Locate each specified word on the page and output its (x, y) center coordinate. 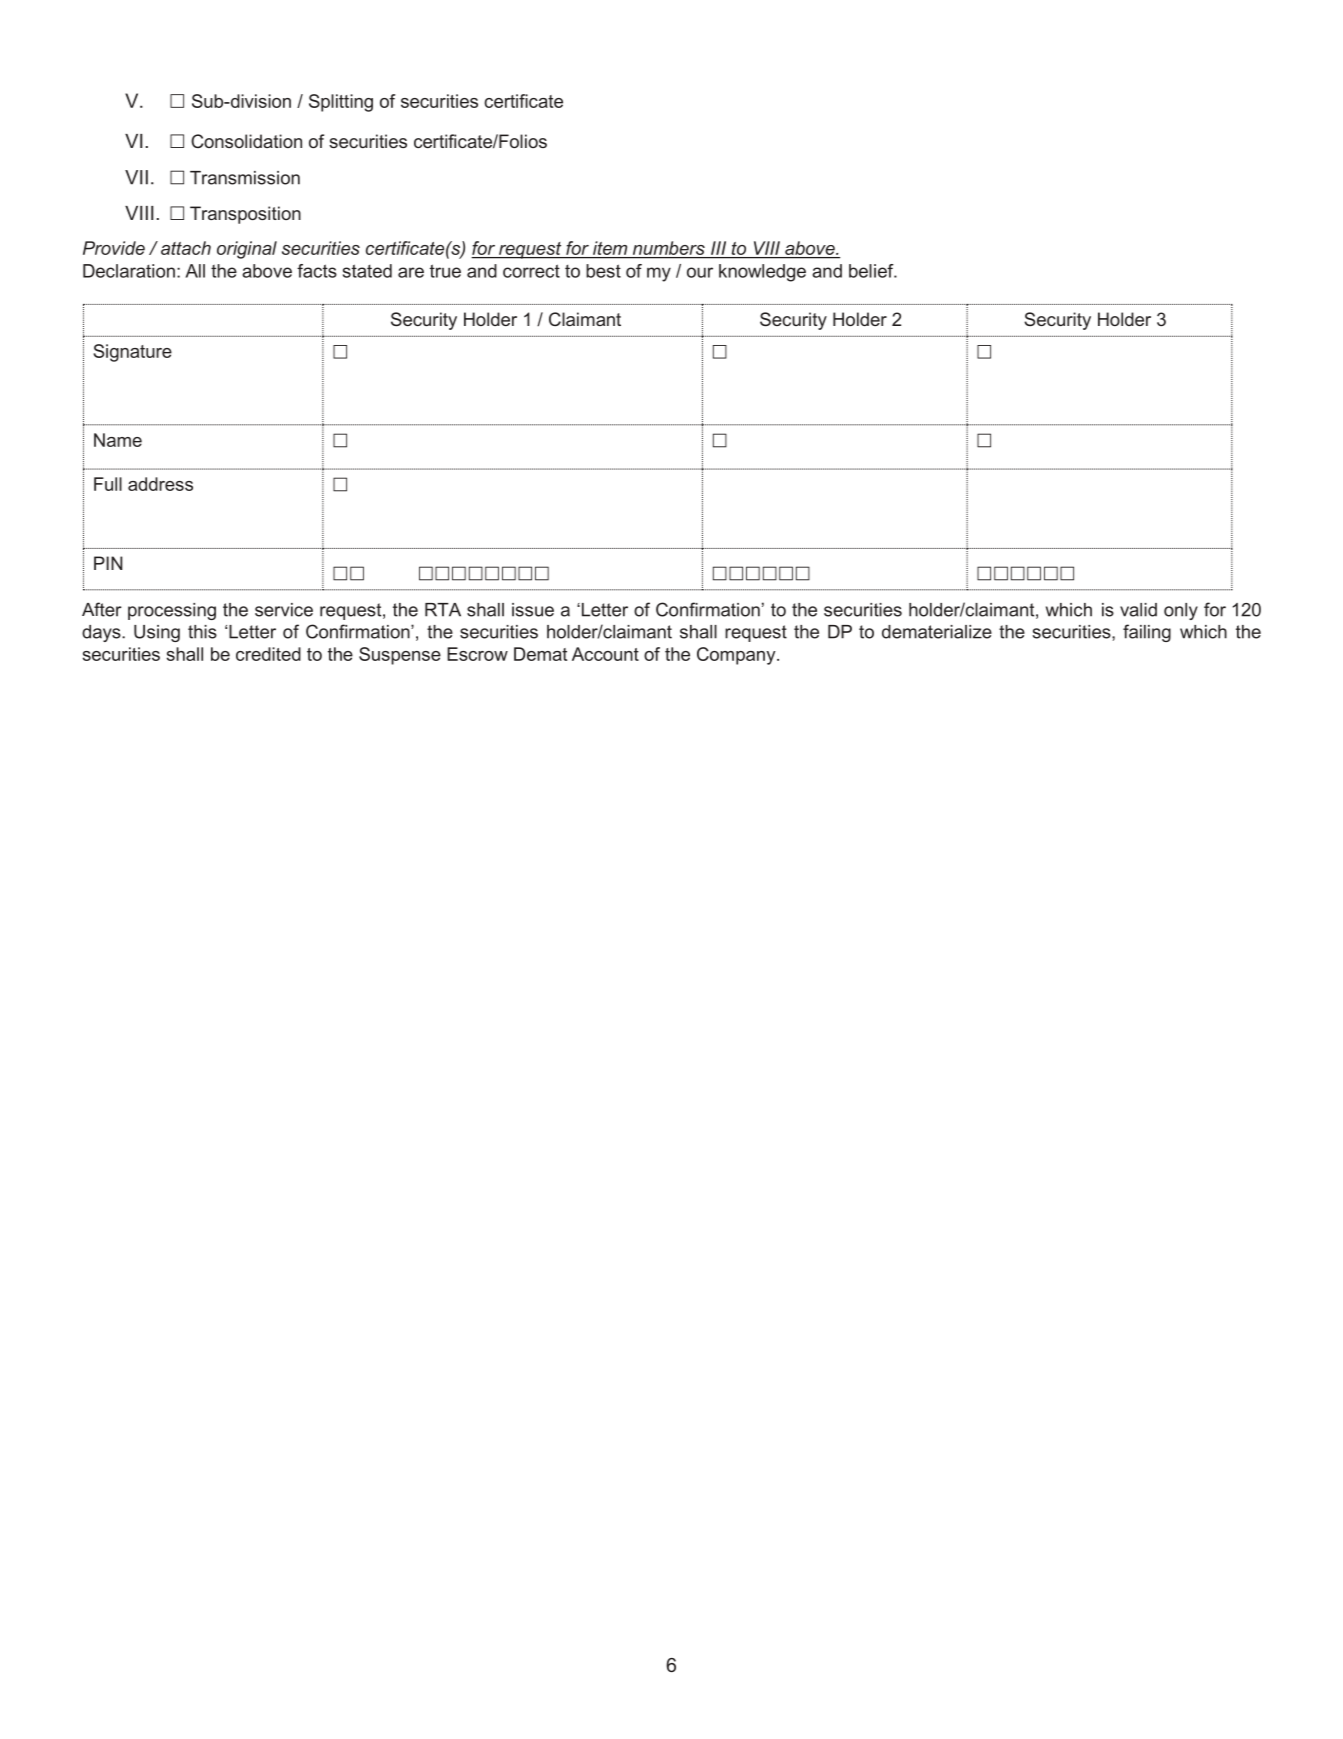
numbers (668, 249)
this (202, 632)
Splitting (341, 103)
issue (533, 610)
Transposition (245, 215)
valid (1138, 610)
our (700, 272)
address (160, 484)
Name (118, 440)
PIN (108, 563)
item (610, 249)
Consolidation (246, 141)
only (1181, 611)
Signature (132, 353)
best (603, 271)
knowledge (762, 273)
